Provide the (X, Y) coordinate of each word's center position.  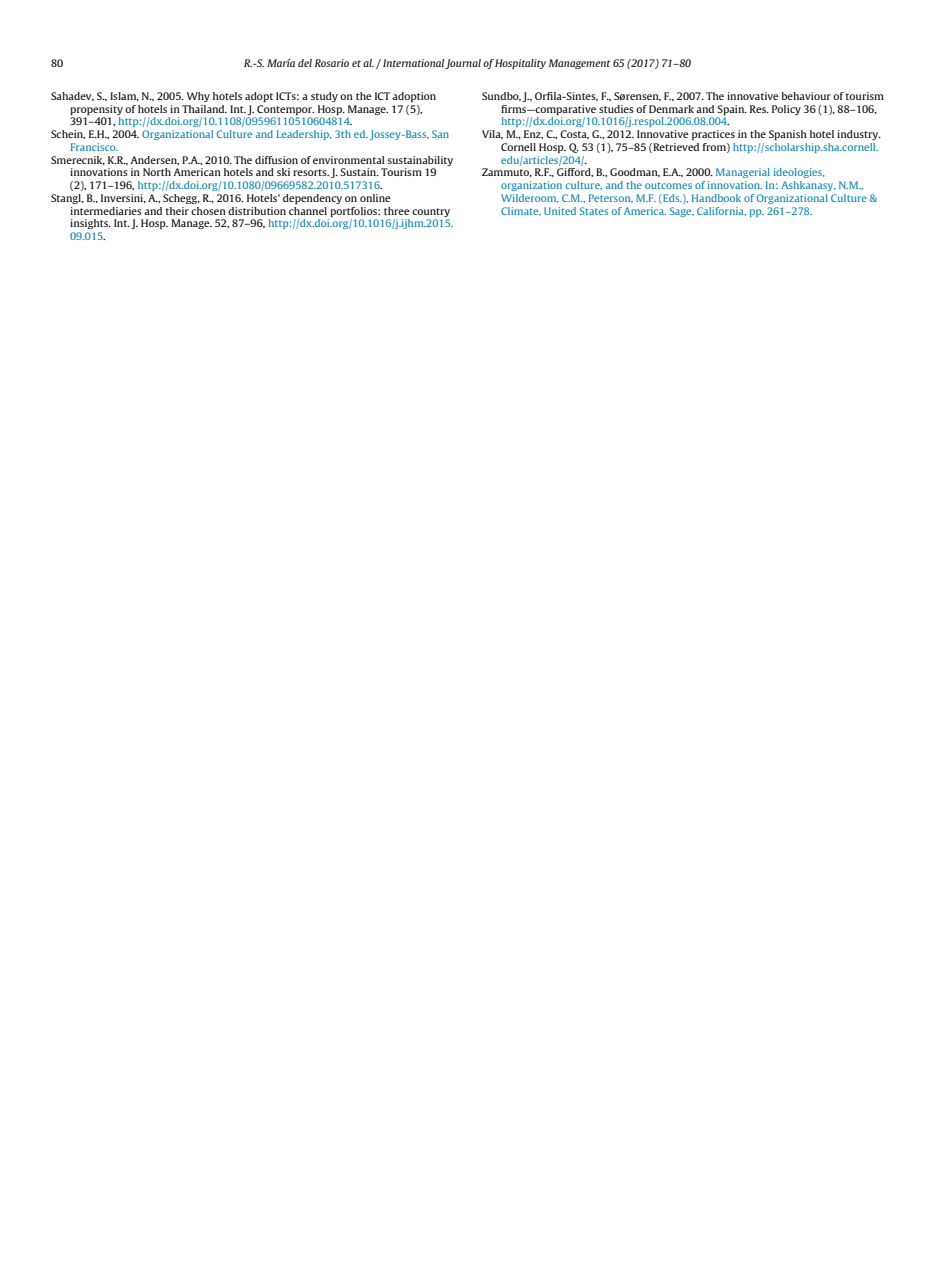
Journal (463, 64)
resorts (311, 172)
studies (616, 109)
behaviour (806, 96)
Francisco (94, 147)
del (305, 63)
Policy (786, 110)
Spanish (788, 135)
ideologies (799, 173)
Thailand (204, 109)
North (157, 172)
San (440, 134)
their (177, 211)
